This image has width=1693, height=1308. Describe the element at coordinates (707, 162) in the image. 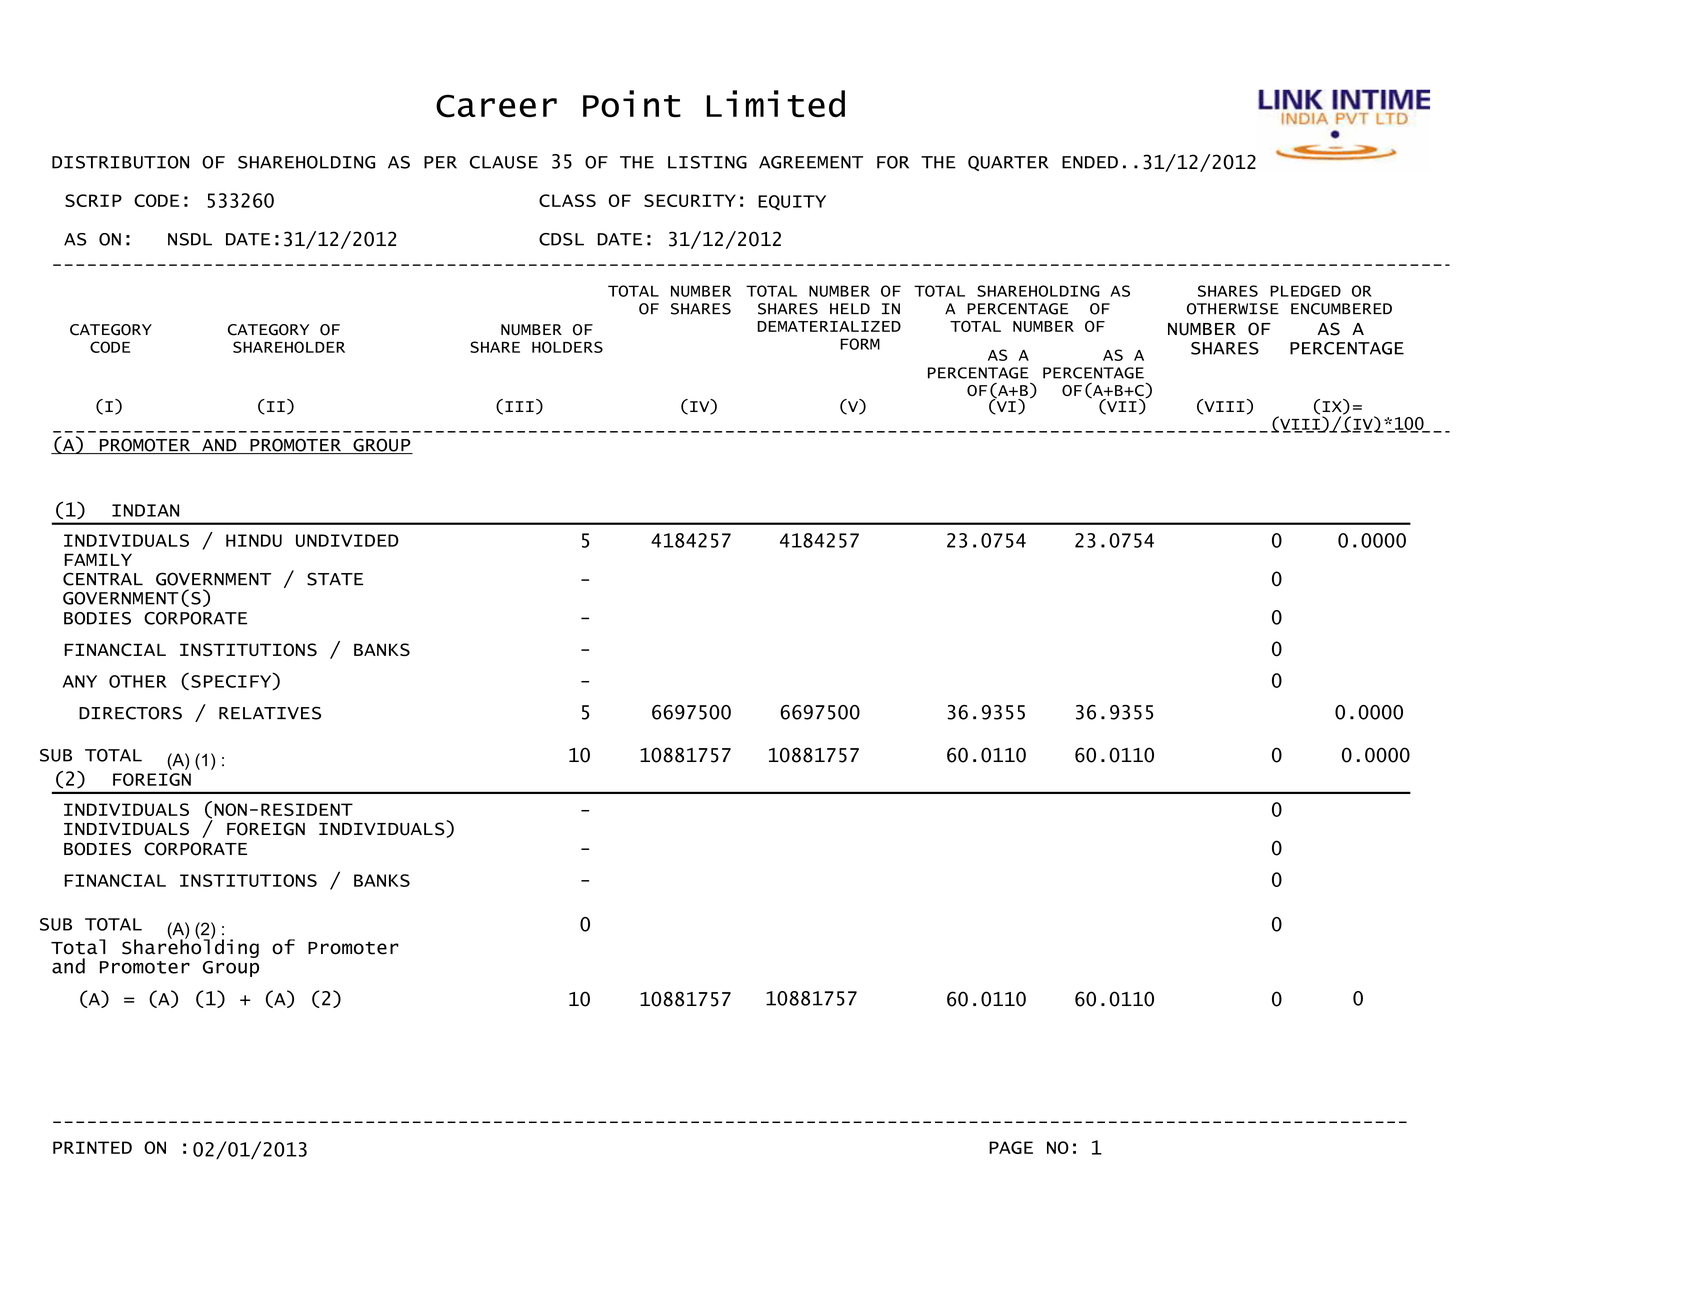

I see `LISTING` at that location.
